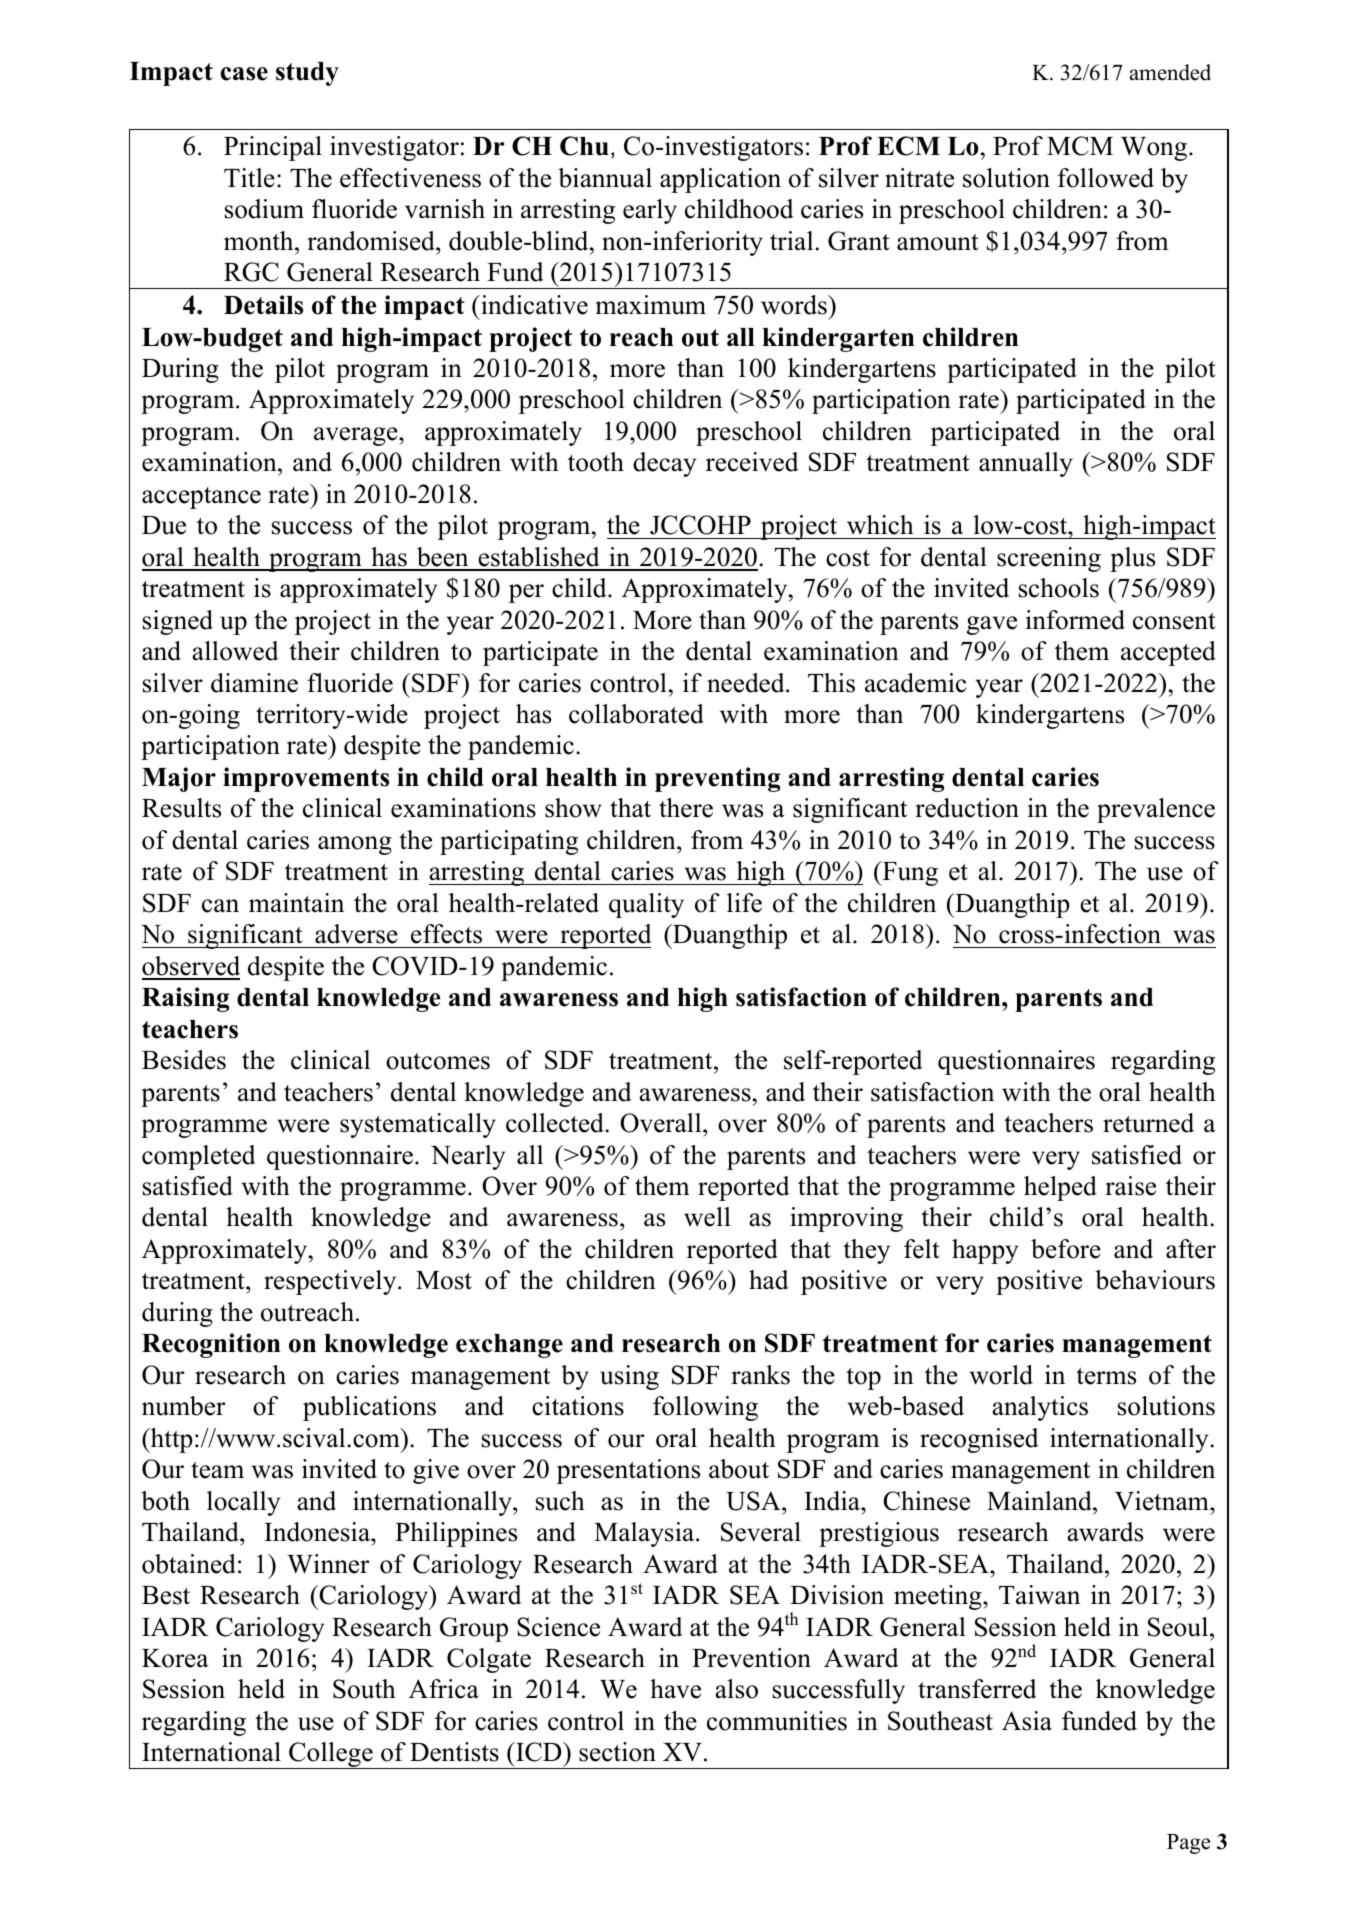  Describe the element at coordinates (331, 1282) in the screenshot. I see `respectively` at that location.
